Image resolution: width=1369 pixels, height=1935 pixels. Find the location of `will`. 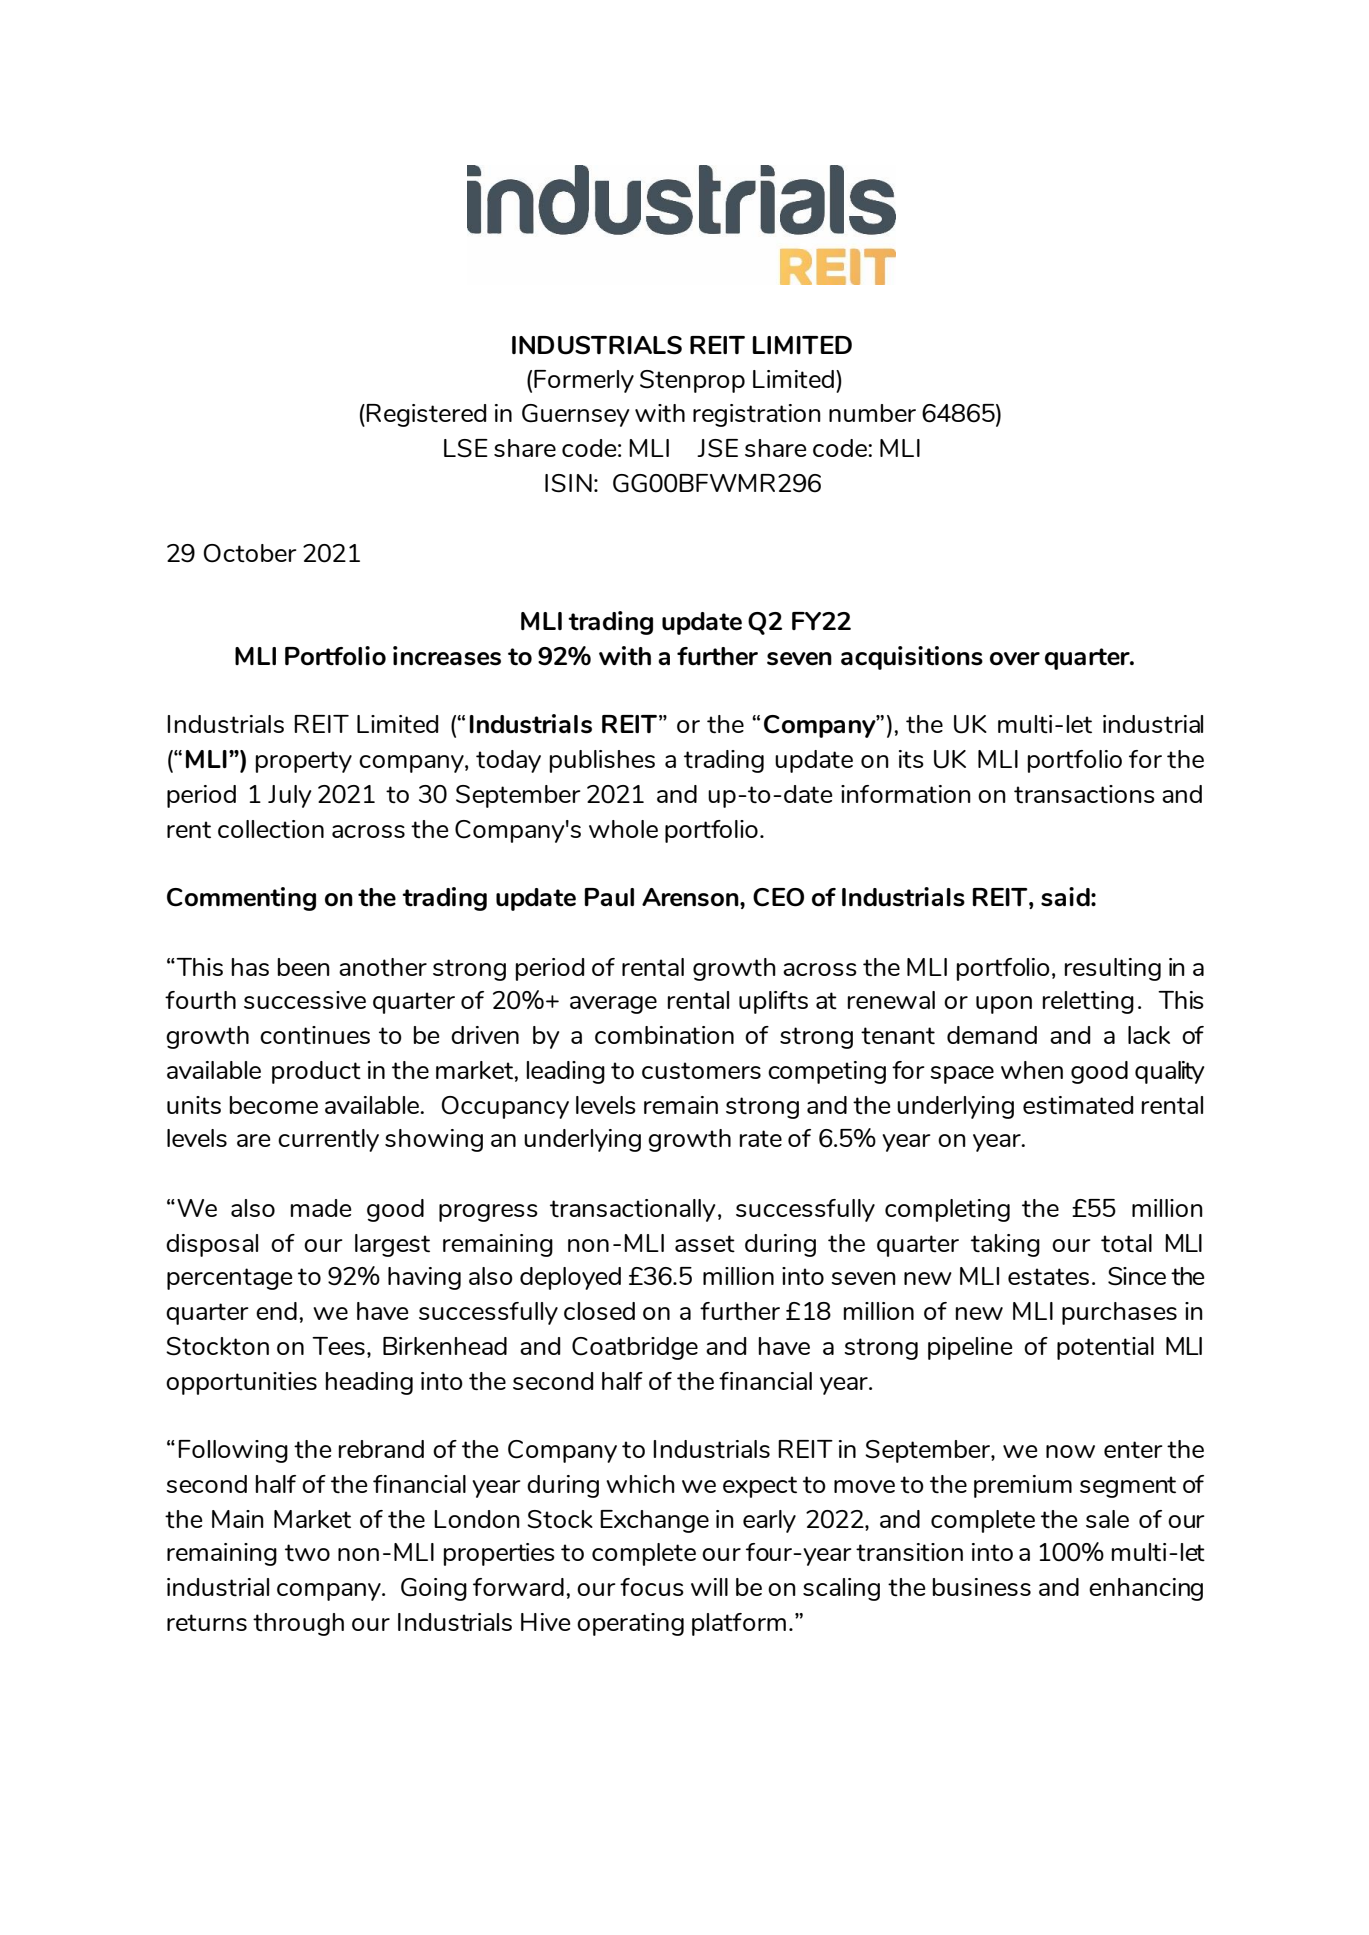

will is located at coordinates (709, 1587).
